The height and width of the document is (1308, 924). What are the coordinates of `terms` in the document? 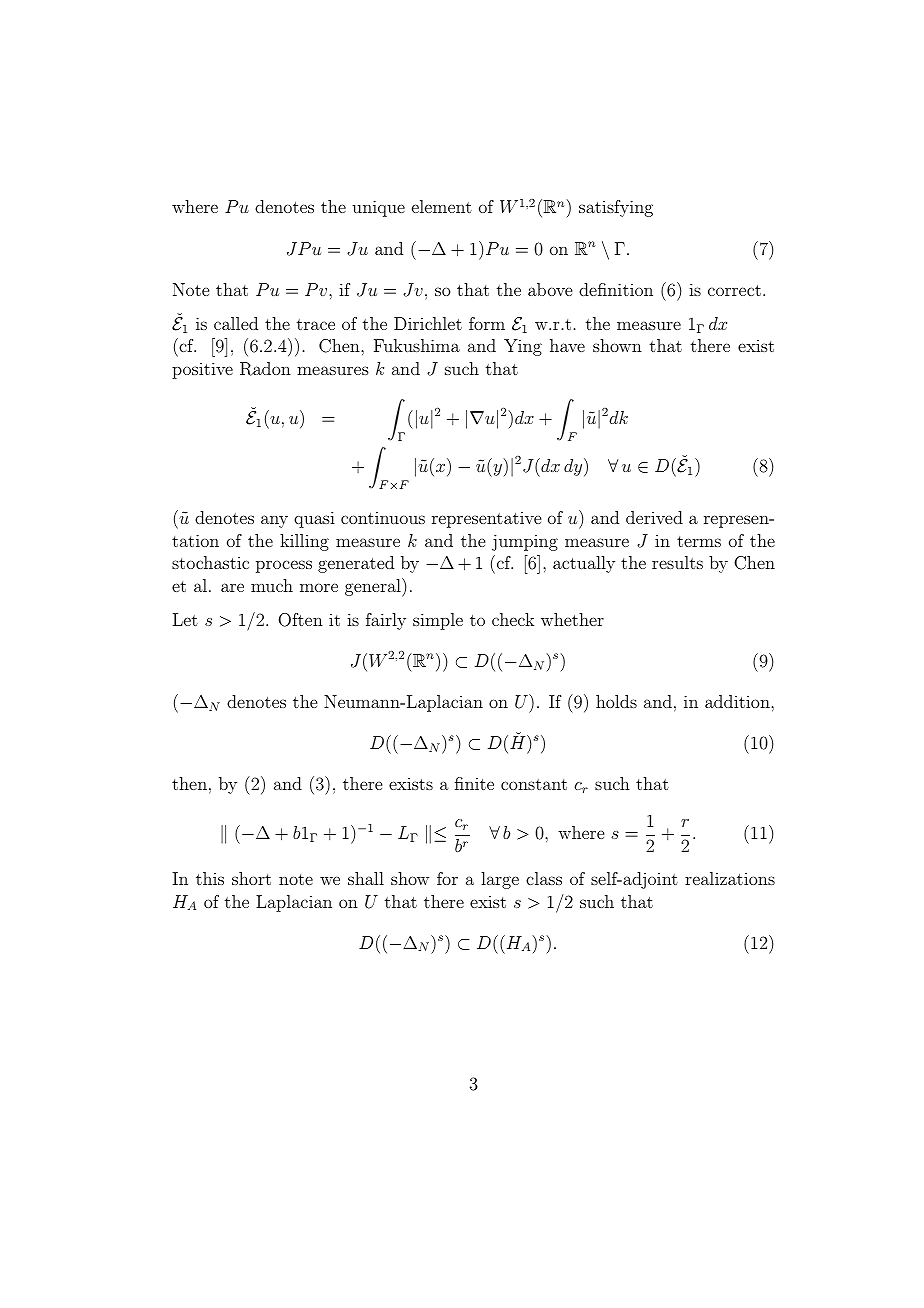 It's located at (699, 541).
